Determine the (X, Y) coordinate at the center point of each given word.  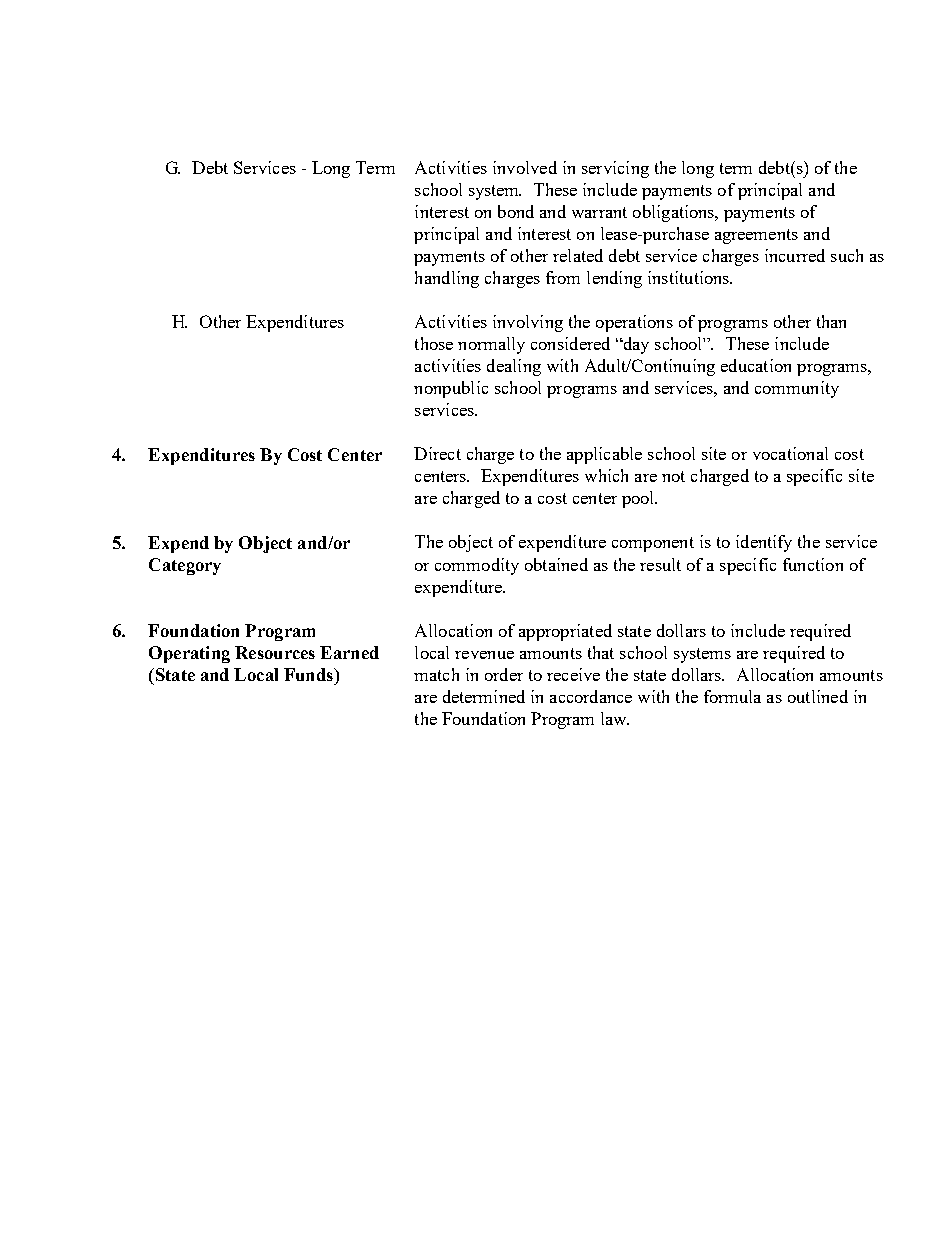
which (606, 475)
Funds (309, 674)
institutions (690, 277)
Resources (275, 652)
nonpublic (451, 389)
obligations (675, 213)
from (563, 277)
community (797, 389)
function (813, 564)
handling (447, 279)
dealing (514, 367)
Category (185, 566)
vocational (790, 453)
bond (516, 211)
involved (525, 167)
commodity (477, 566)
